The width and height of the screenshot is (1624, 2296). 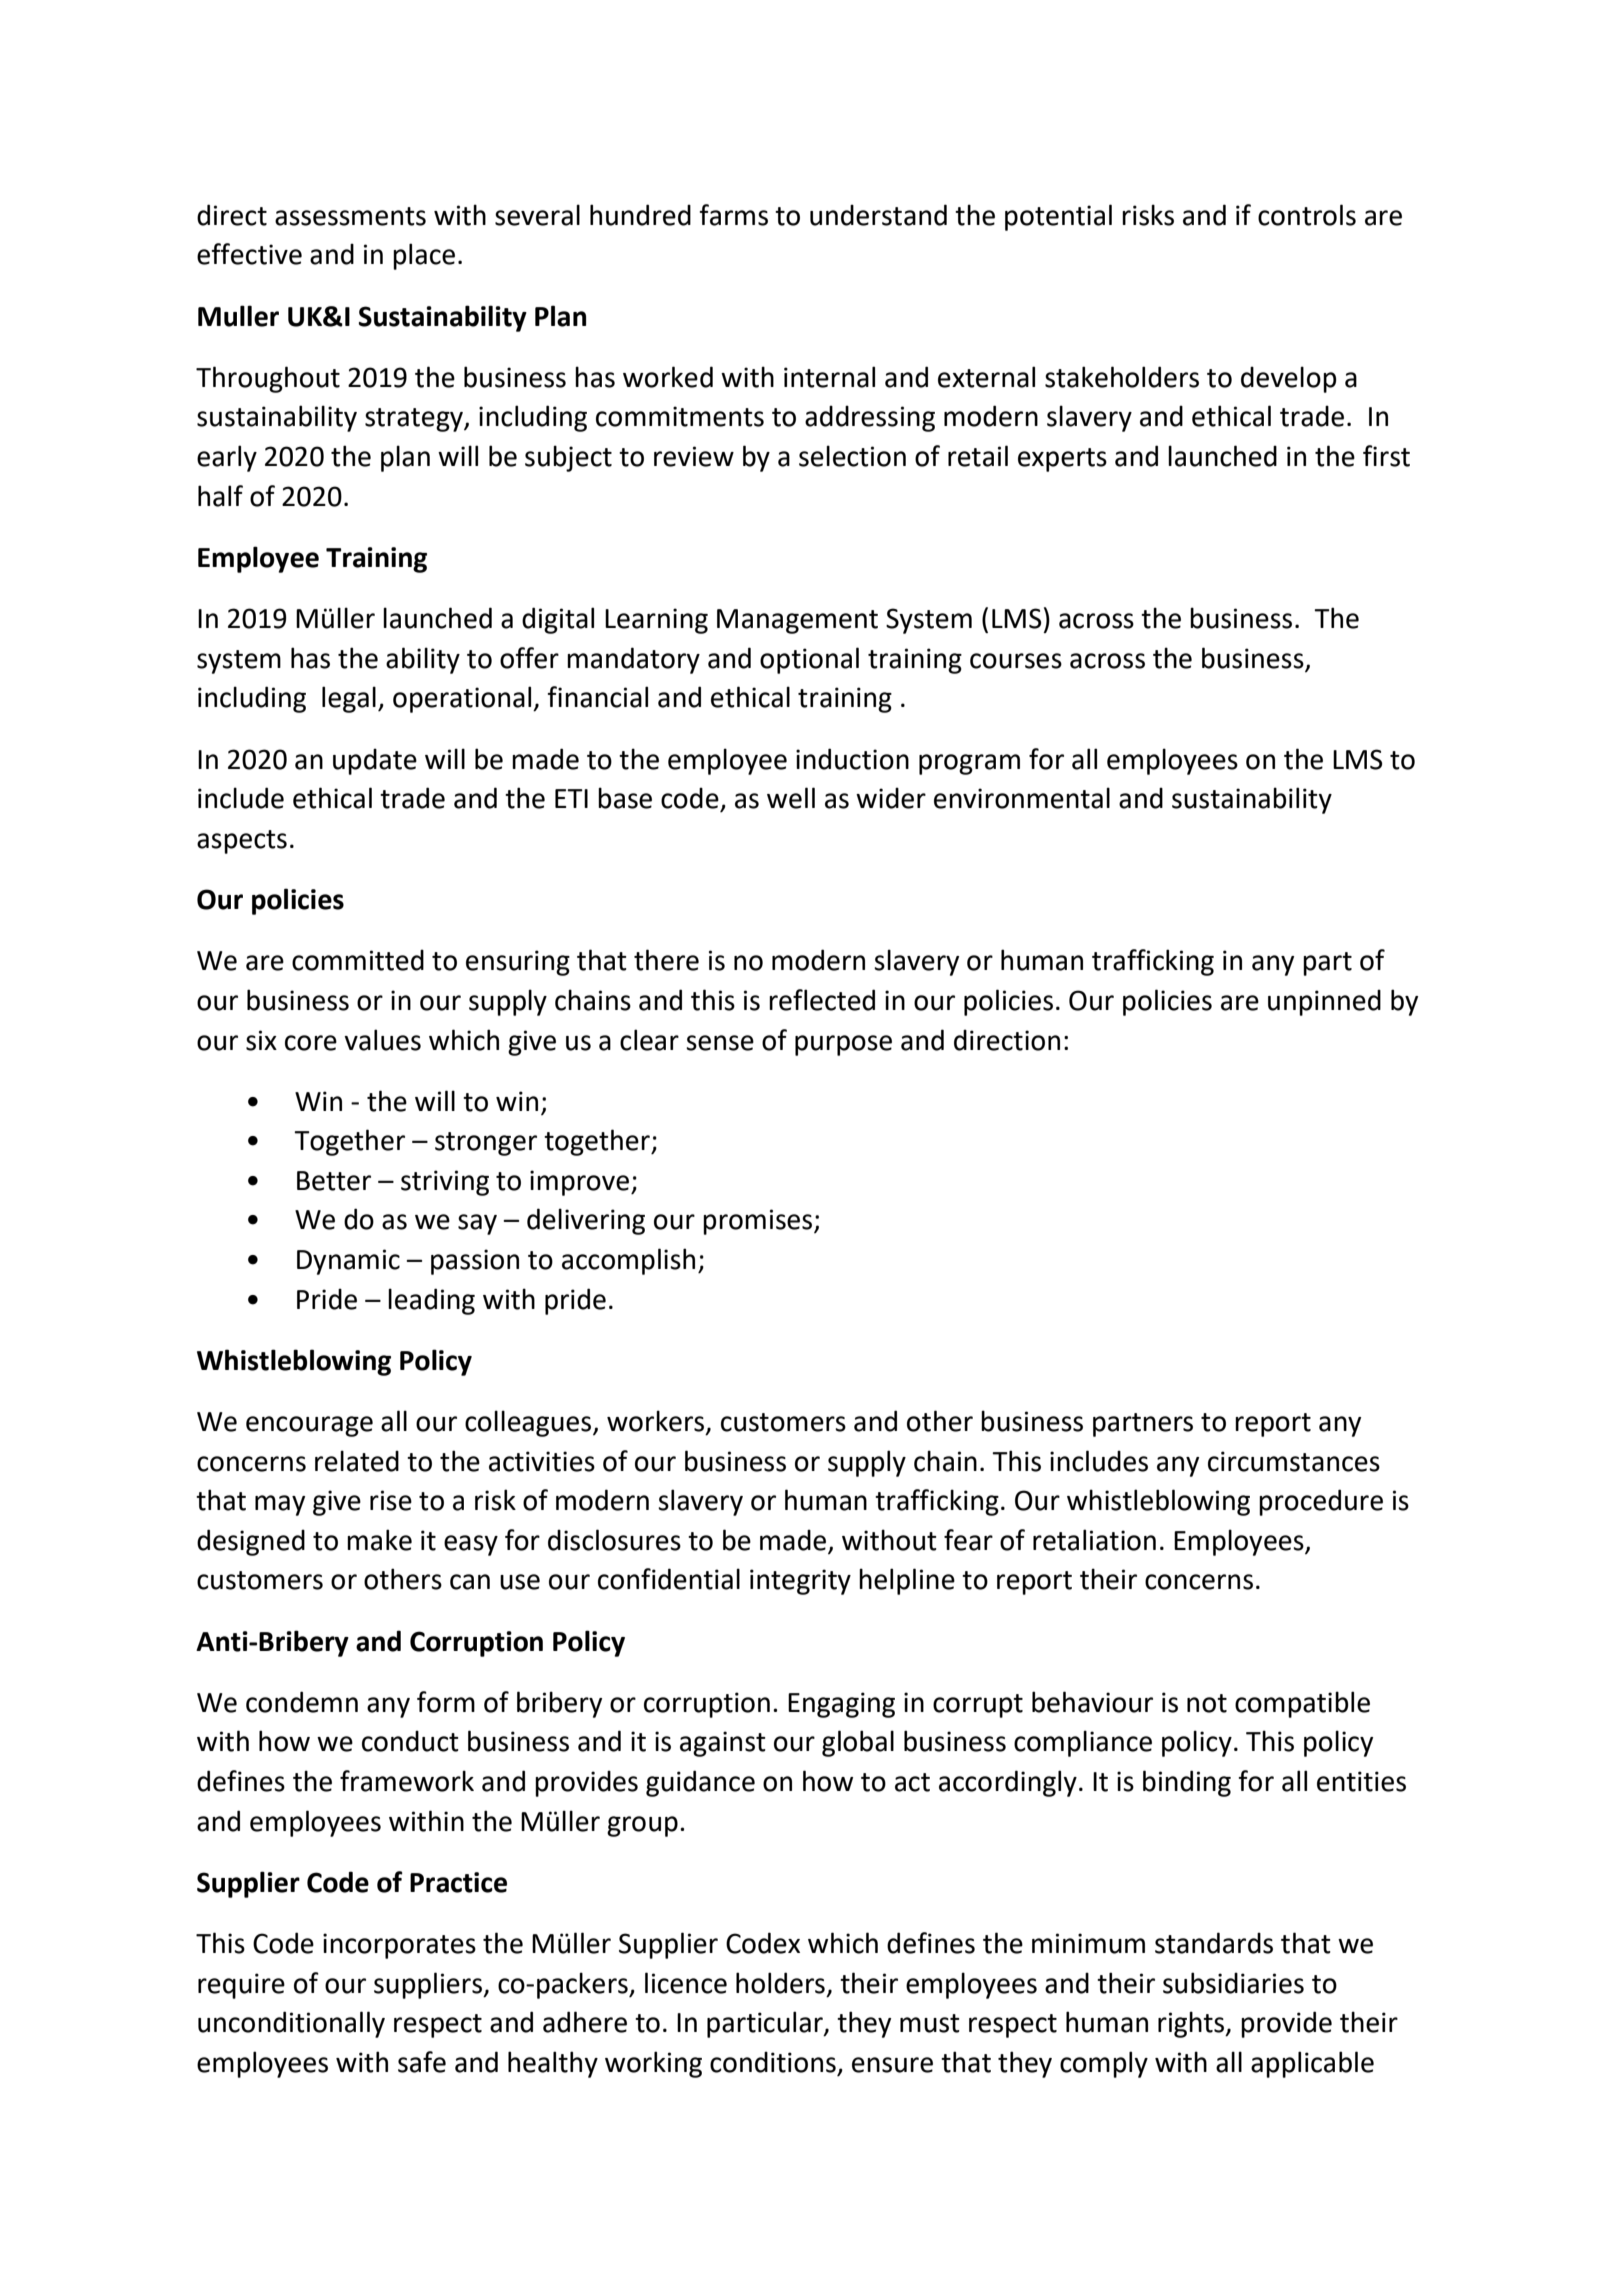 I want to click on Management, so click(x=797, y=621).
